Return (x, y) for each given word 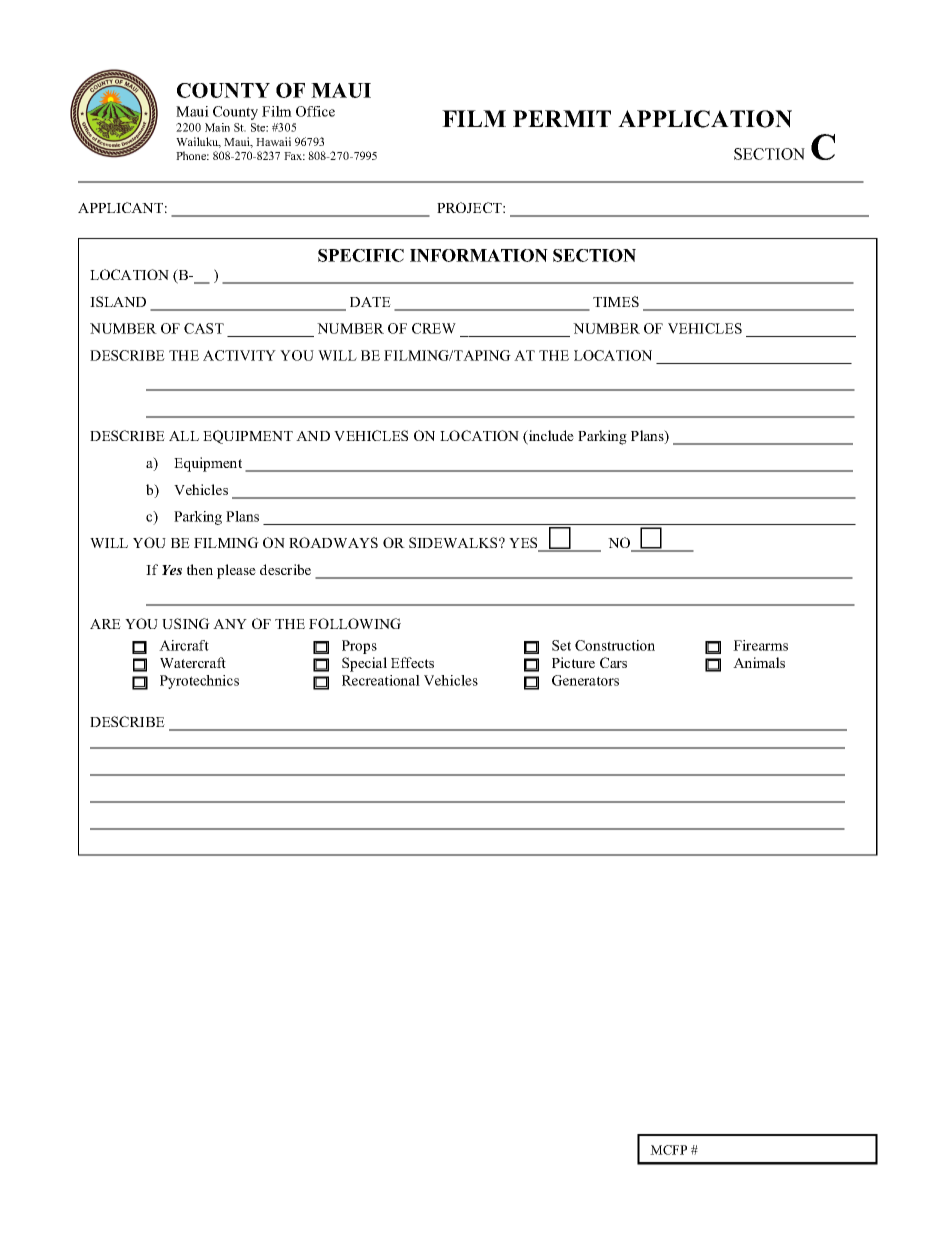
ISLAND (118, 301)
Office (315, 111)
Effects (412, 662)
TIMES (616, 301)
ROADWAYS (333, 542)
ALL (184, 436)
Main (217, 127)
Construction (615, 645)
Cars (613, 662)
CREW (434, 328)
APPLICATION (705, 119)
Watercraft (193, 662)
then (200, 569)
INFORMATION (479, 255)
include (550, 437)
